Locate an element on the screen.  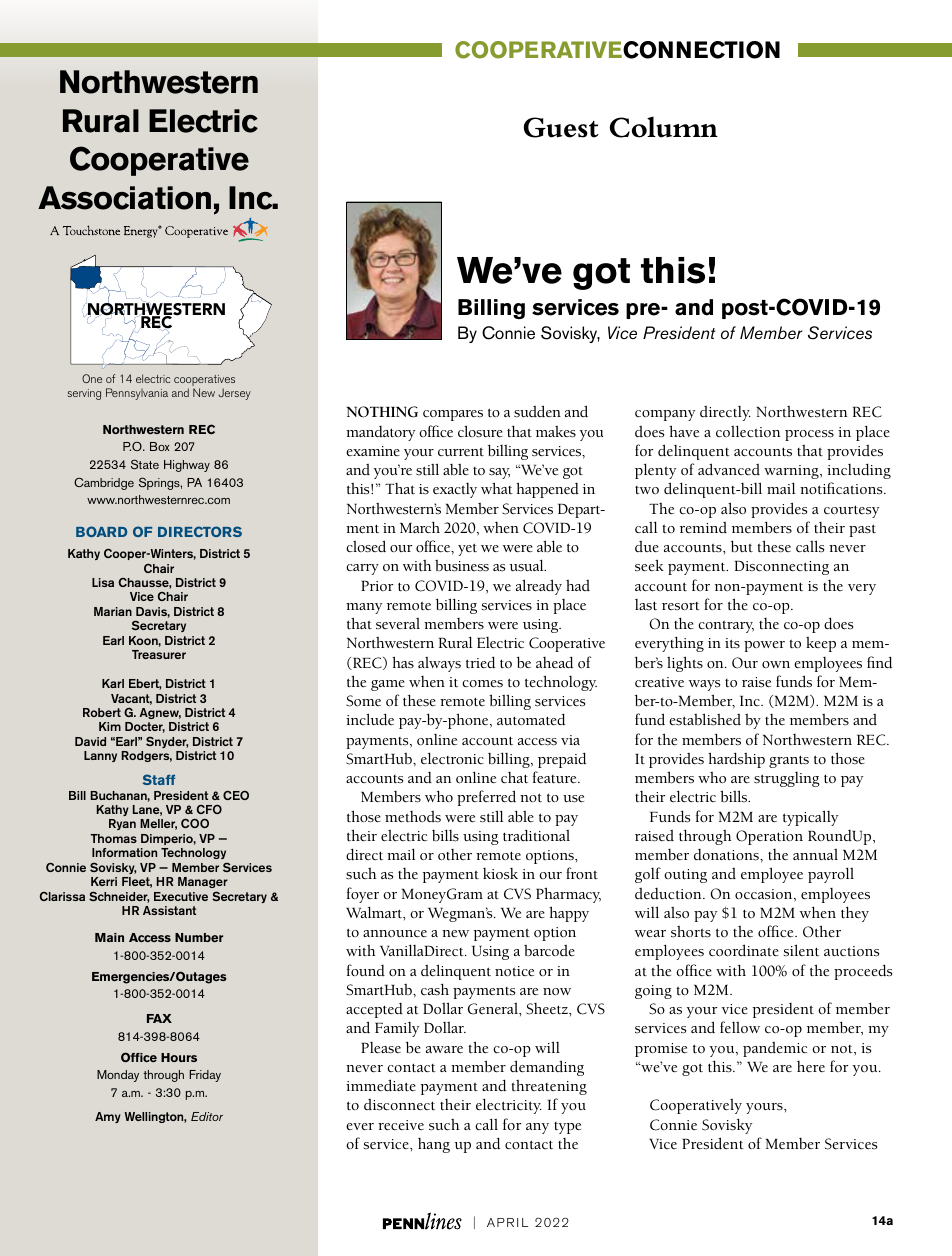
Editor is located at coordinates (207, 1116).
